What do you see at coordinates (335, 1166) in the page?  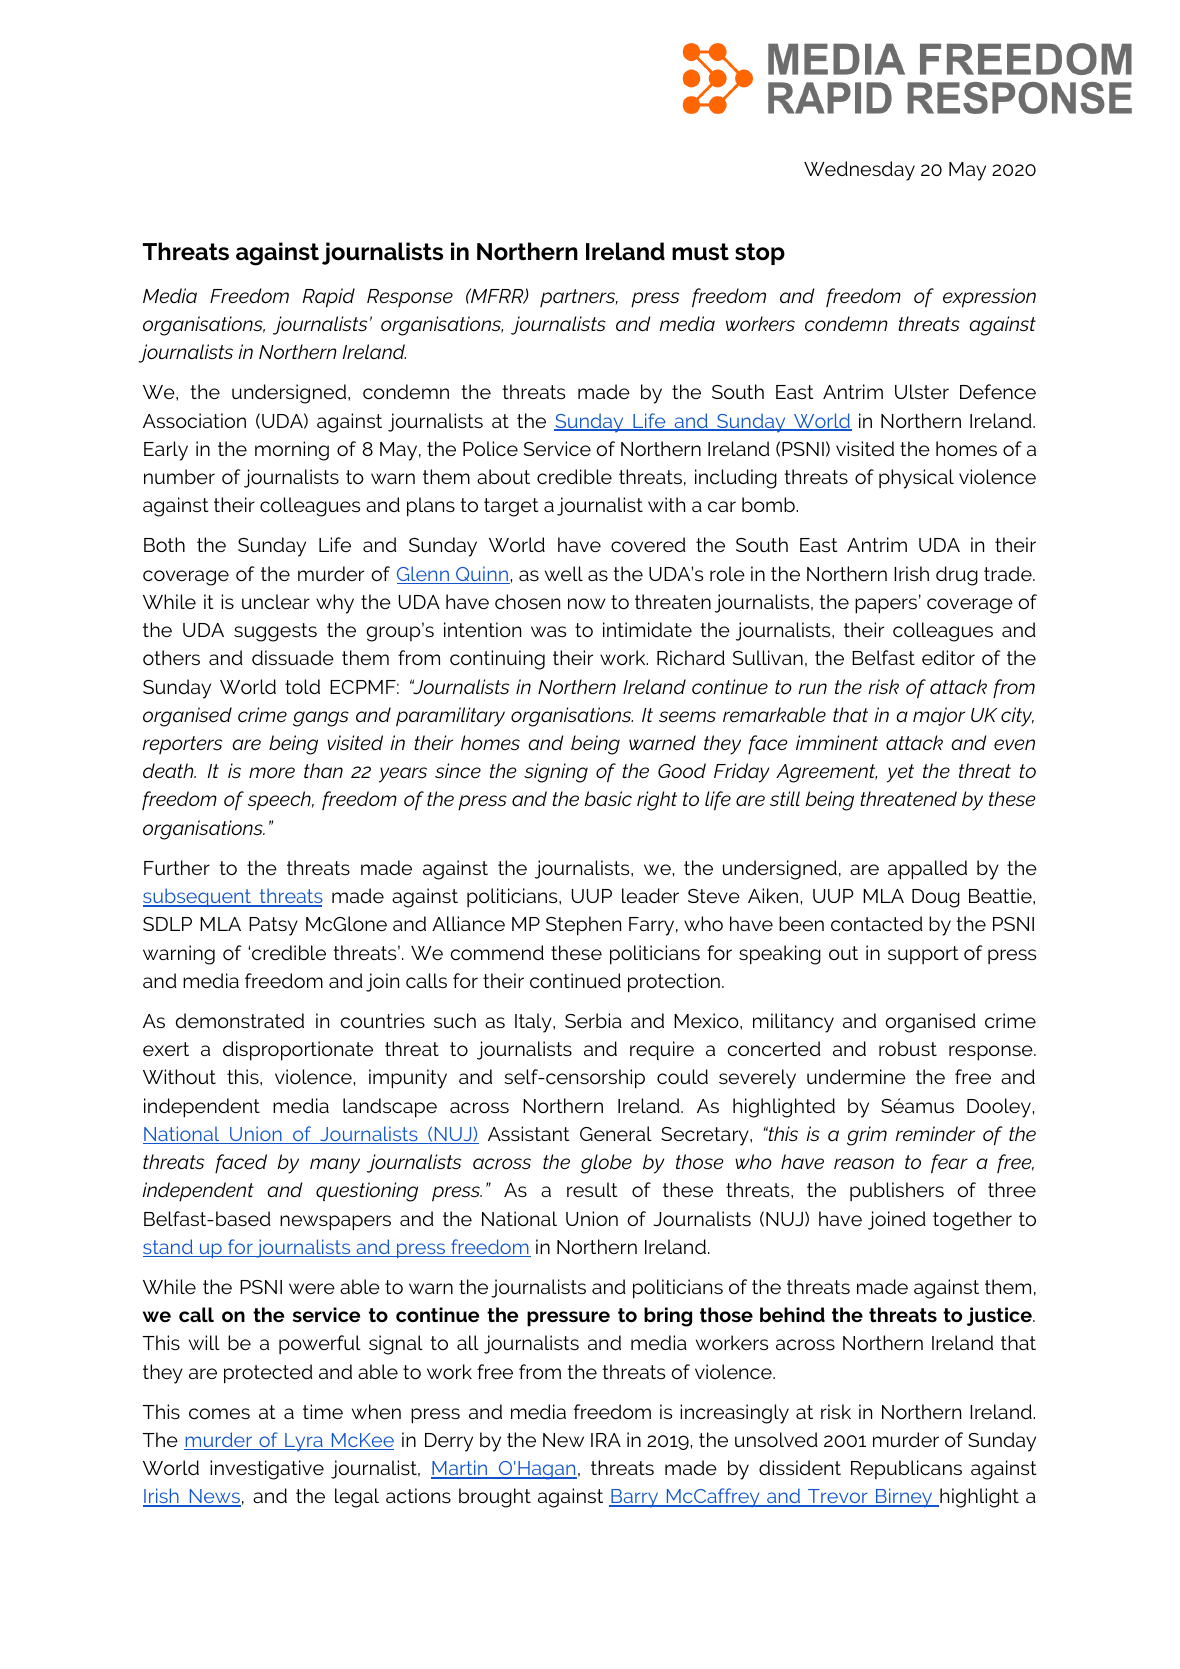 I see `many` at bounding box center [335, 1166].
